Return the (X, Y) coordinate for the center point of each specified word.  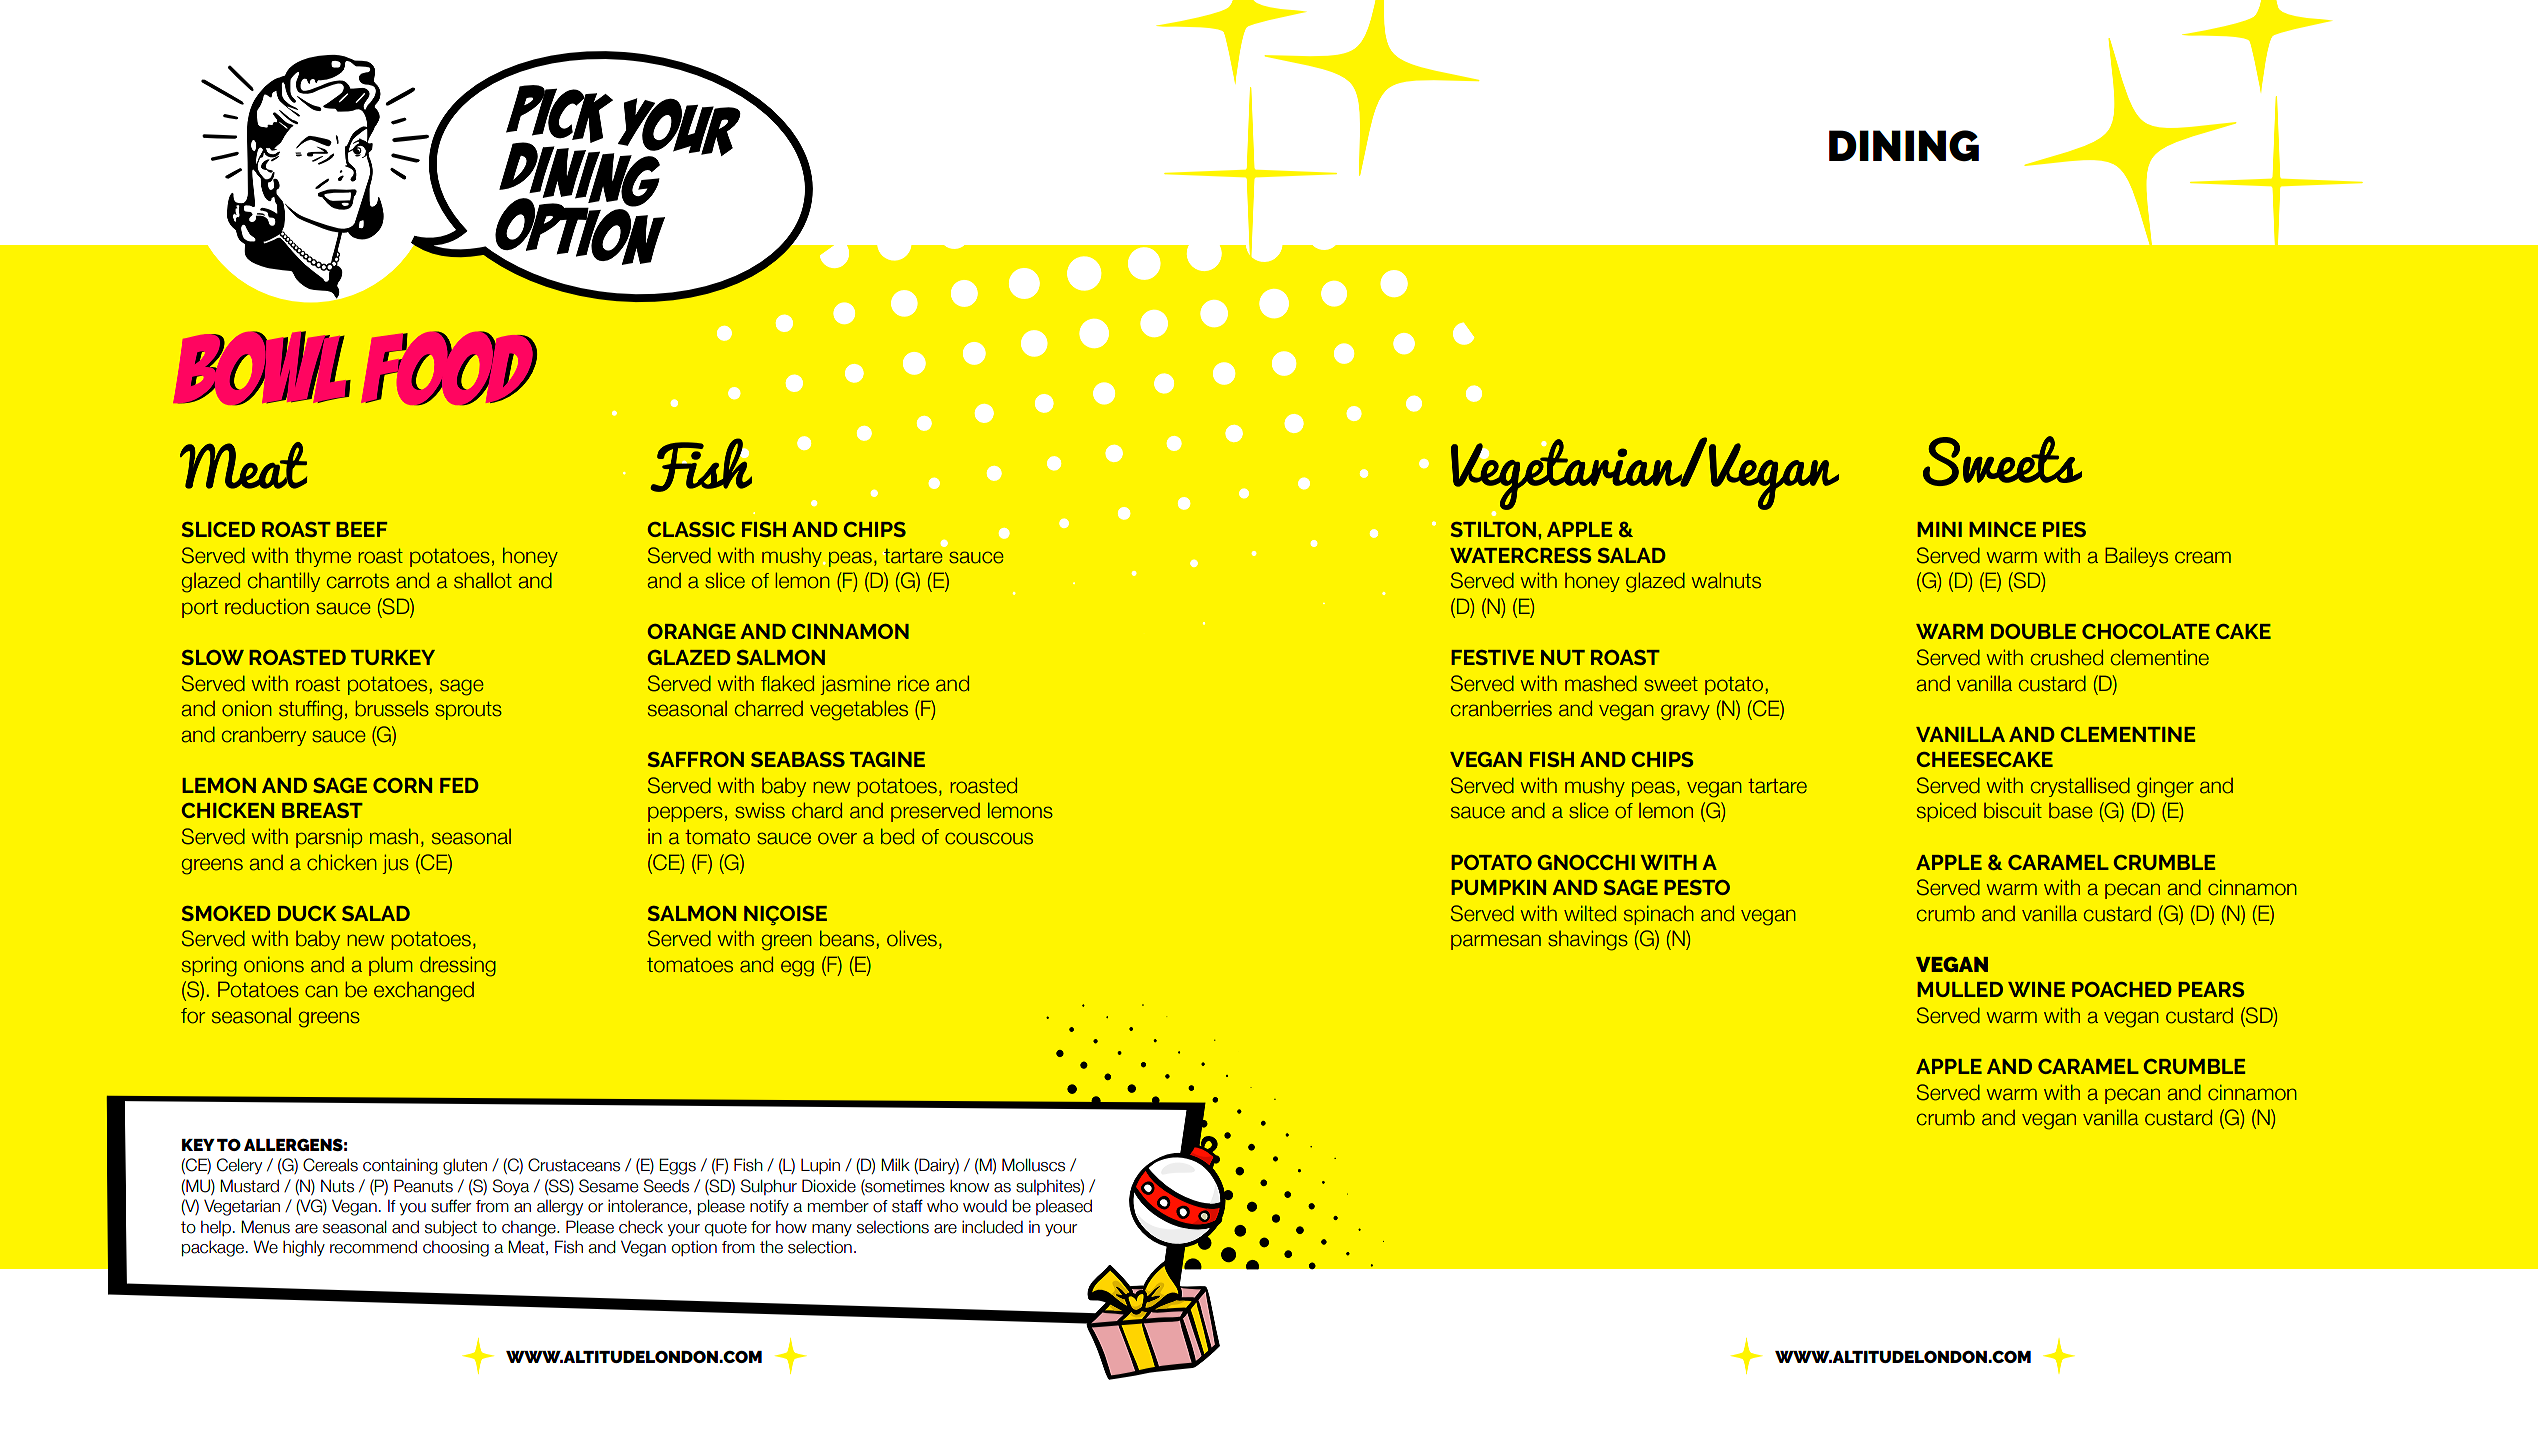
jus (396, 864)
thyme (323, 557)
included (992, 1227)
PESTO (1697, 887)
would (985, 1206)
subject (451, 1228)
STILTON (1493, 529)
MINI (1940, 529)
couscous (989, 838)
